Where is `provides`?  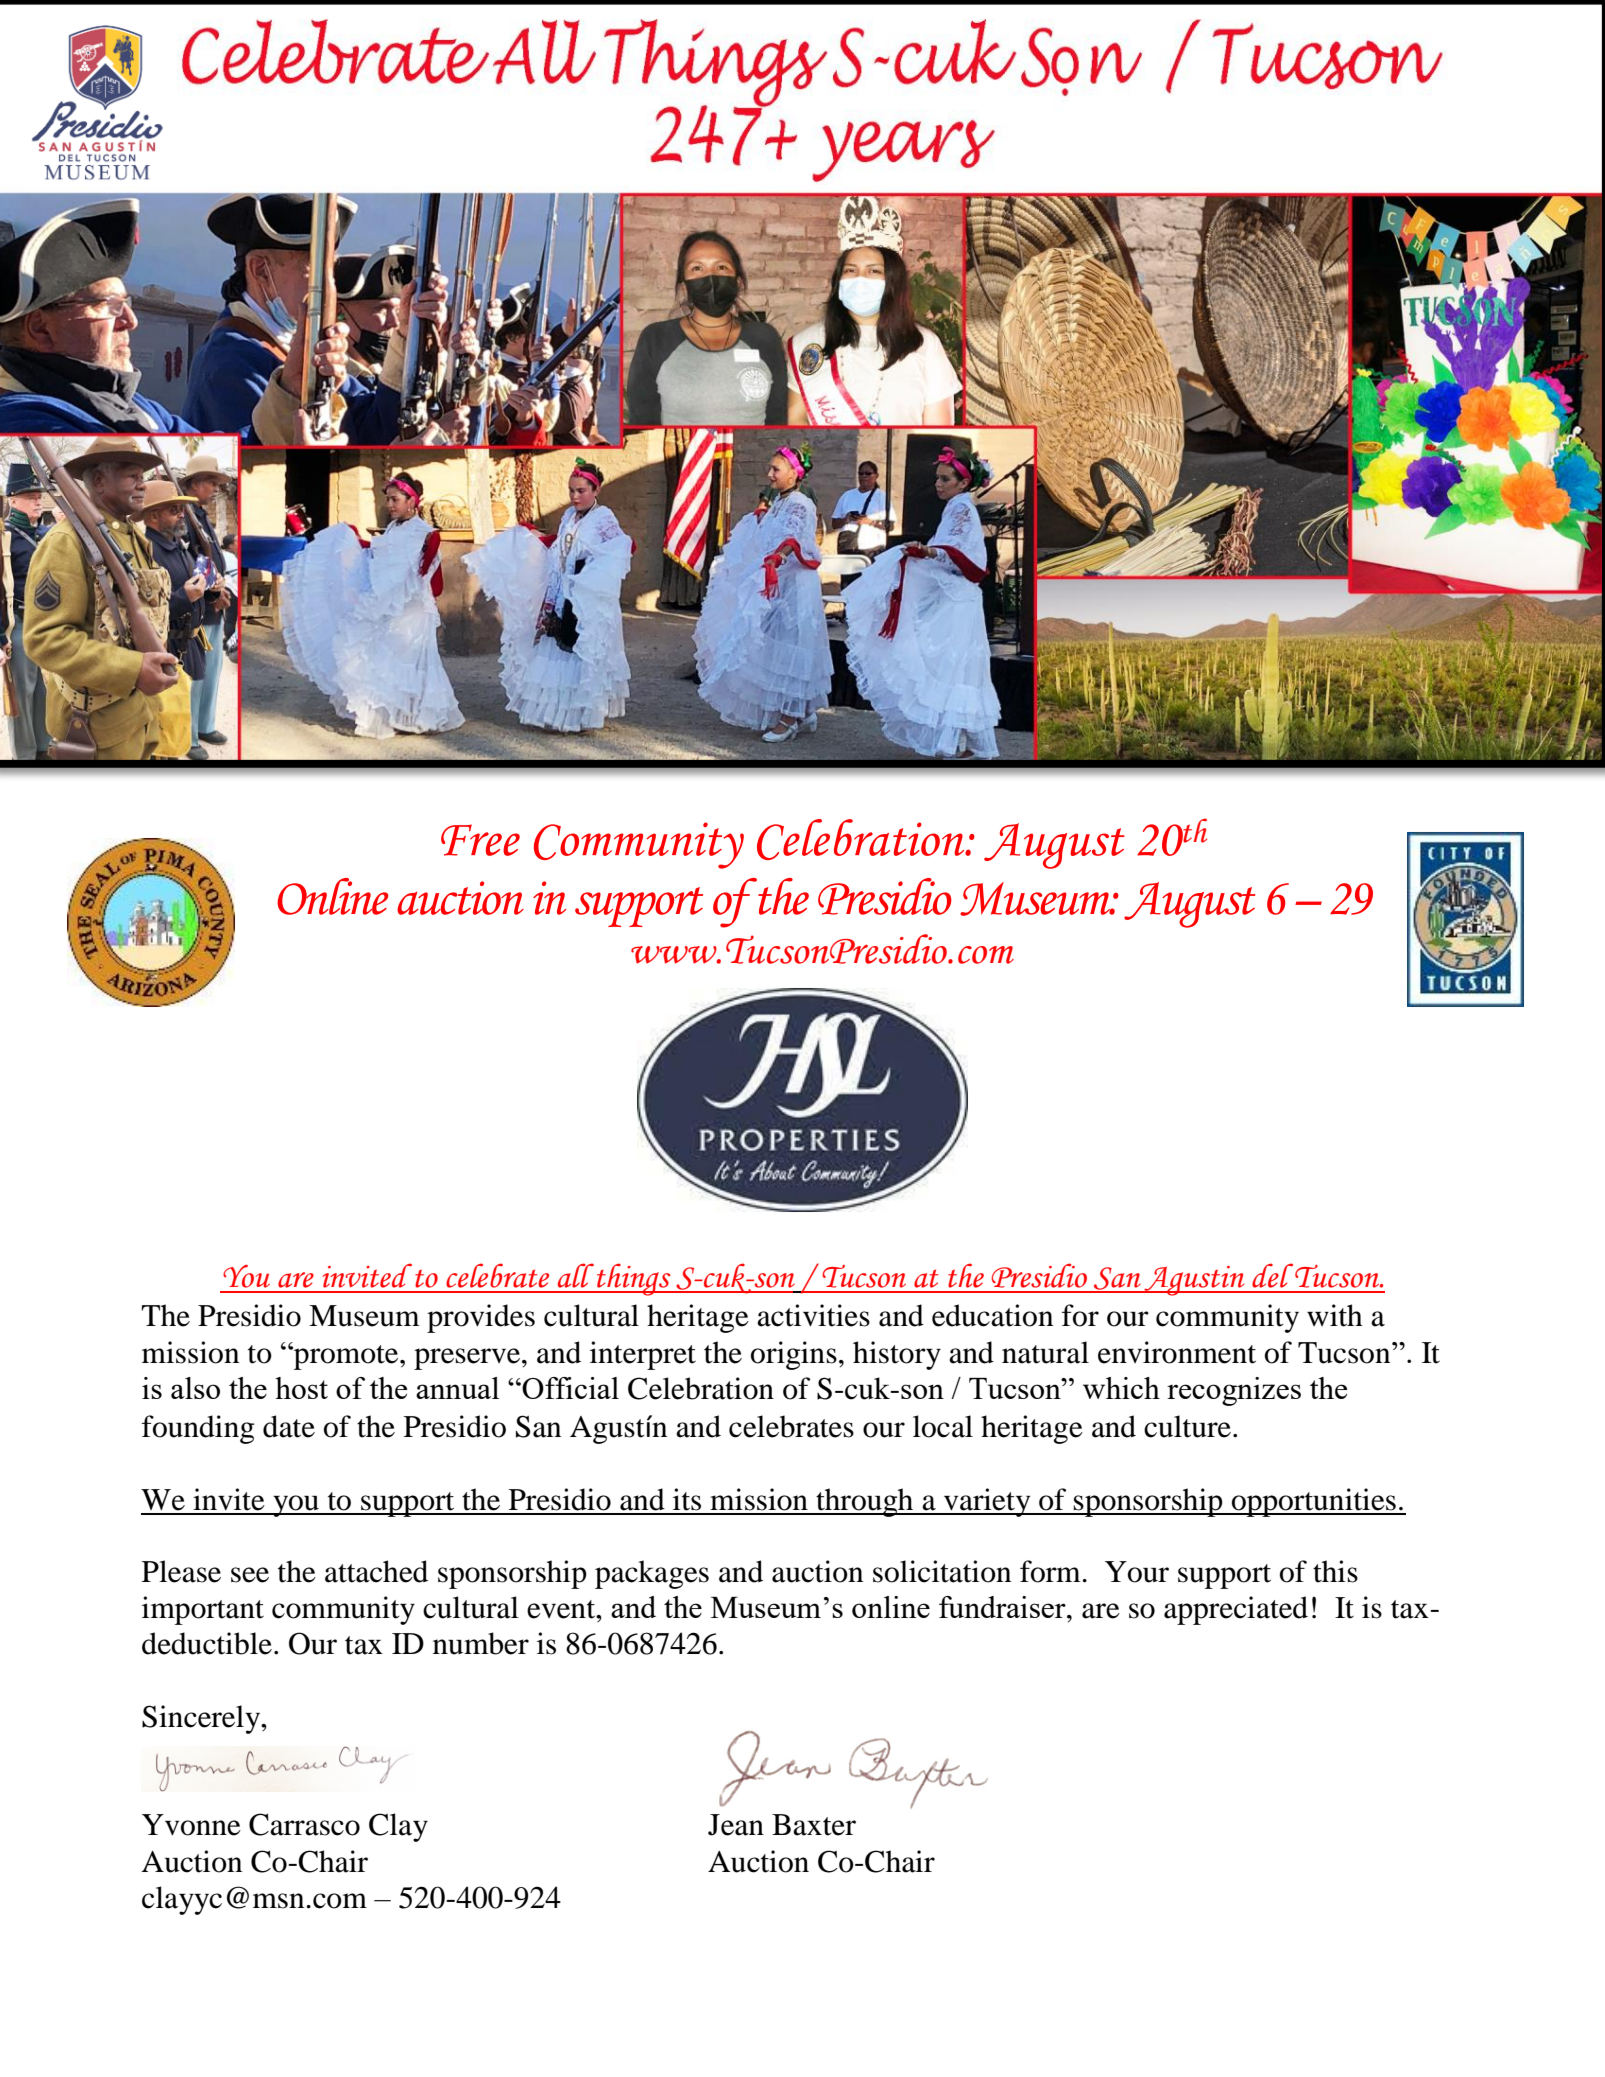
provides is located at coordinates (481, 1318).
